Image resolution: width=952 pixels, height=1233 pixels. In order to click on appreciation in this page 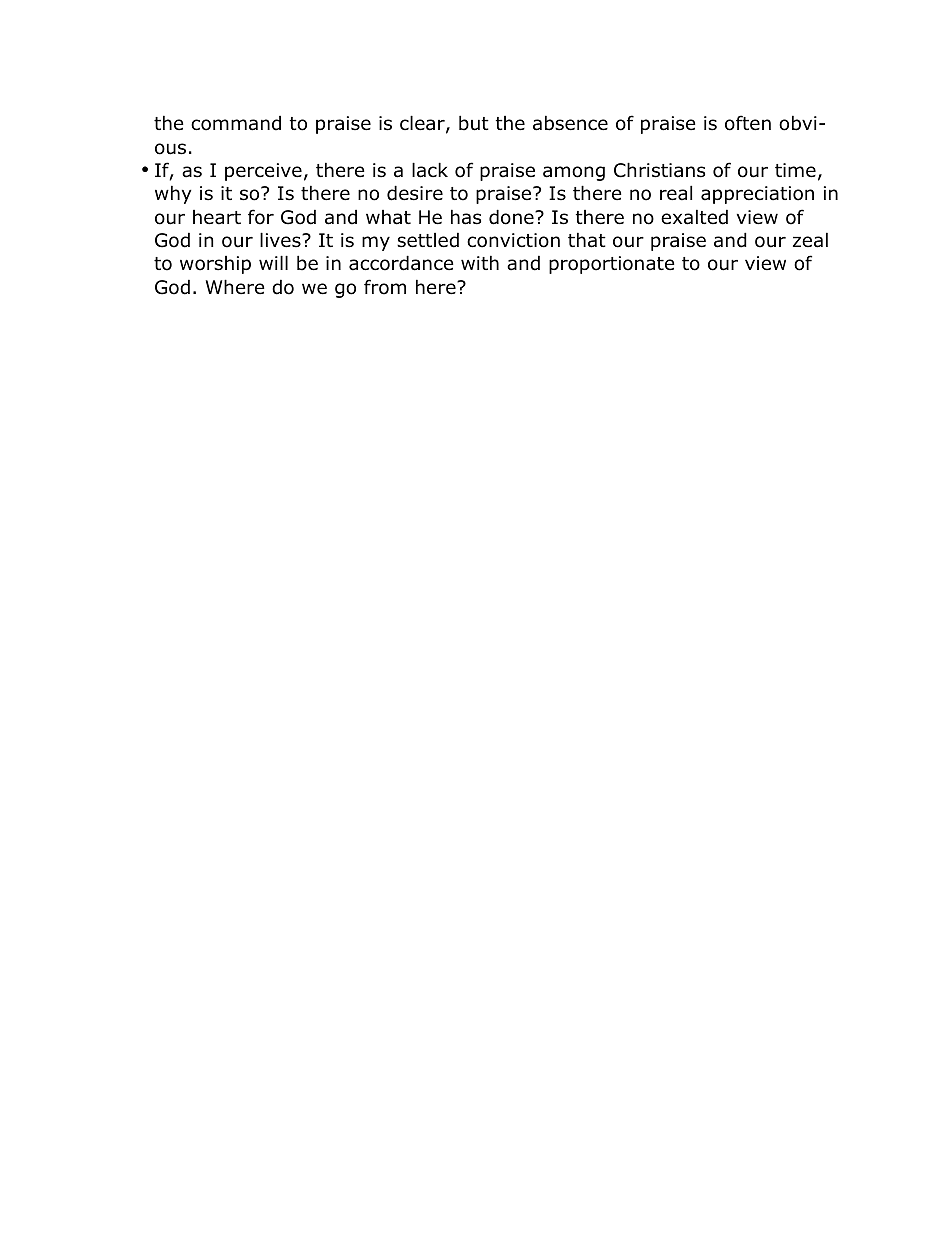, I will do `click(757, 195)`.
